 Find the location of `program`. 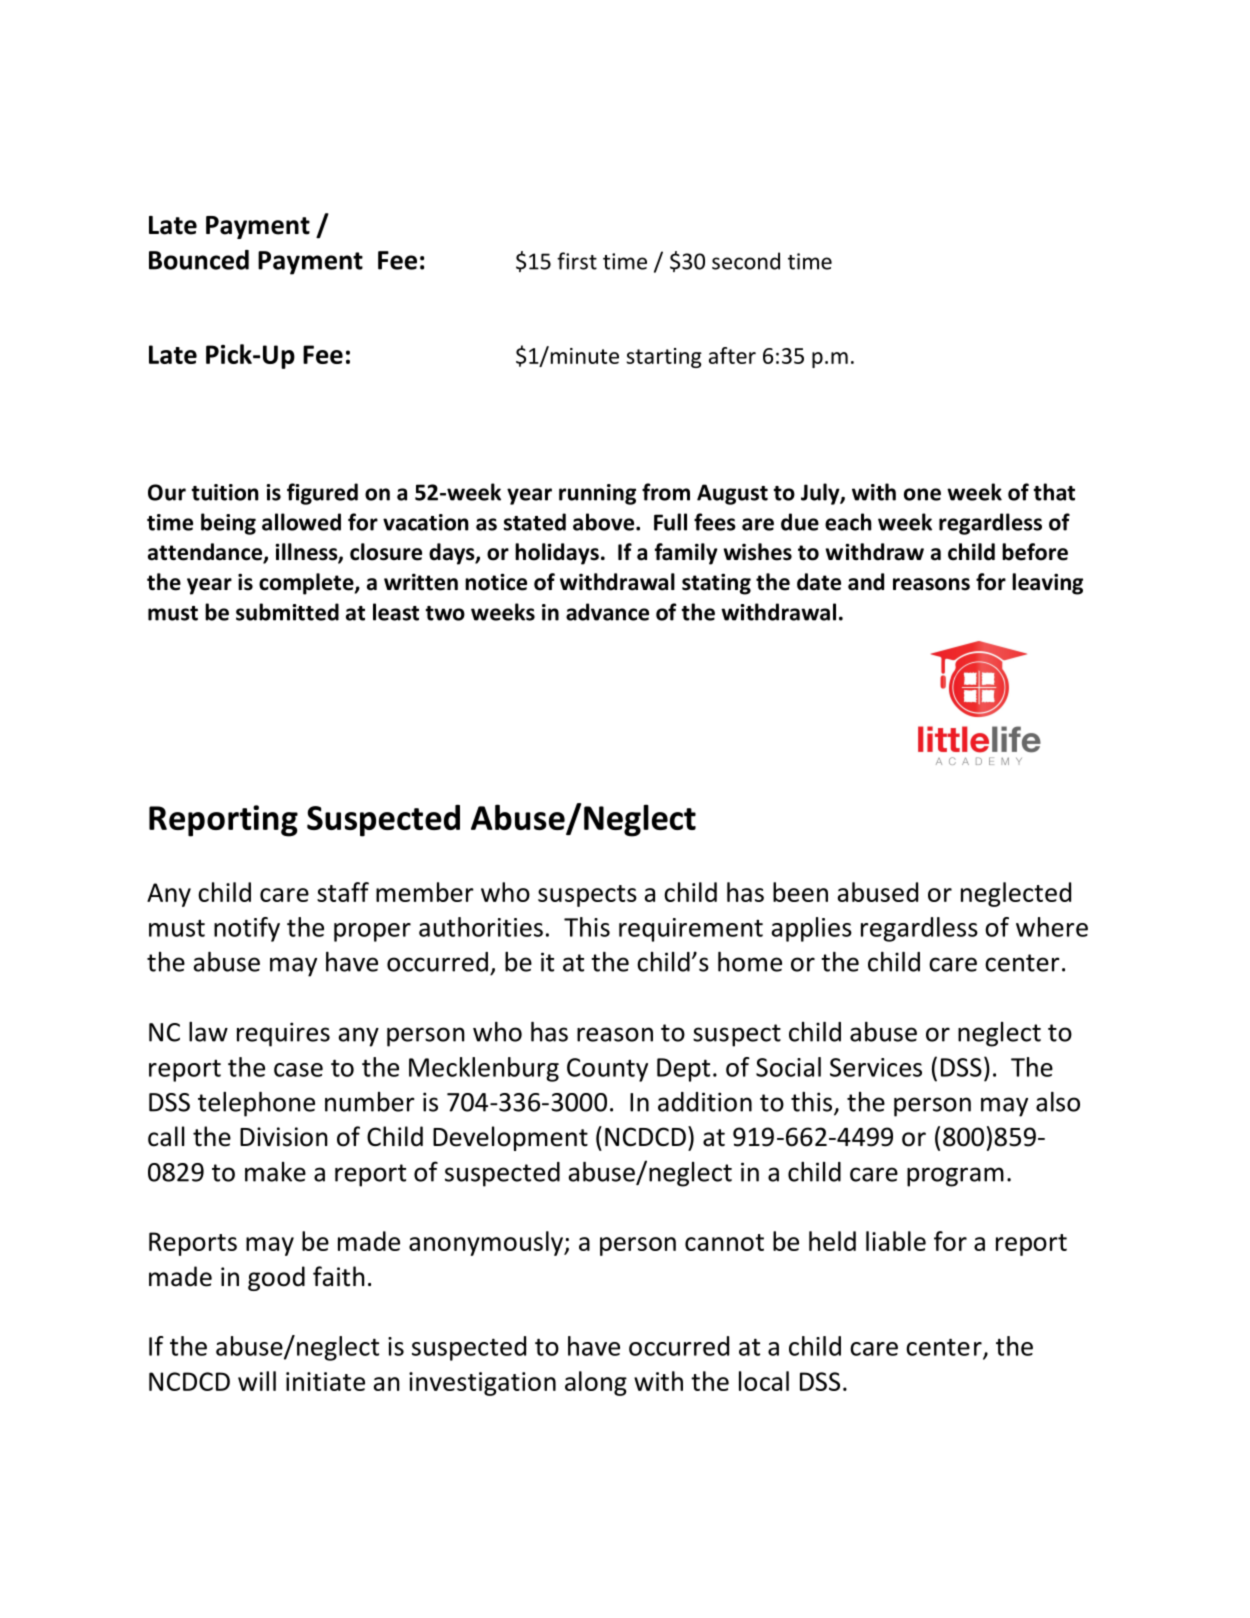

program is located at coordinates (955, 1177).
